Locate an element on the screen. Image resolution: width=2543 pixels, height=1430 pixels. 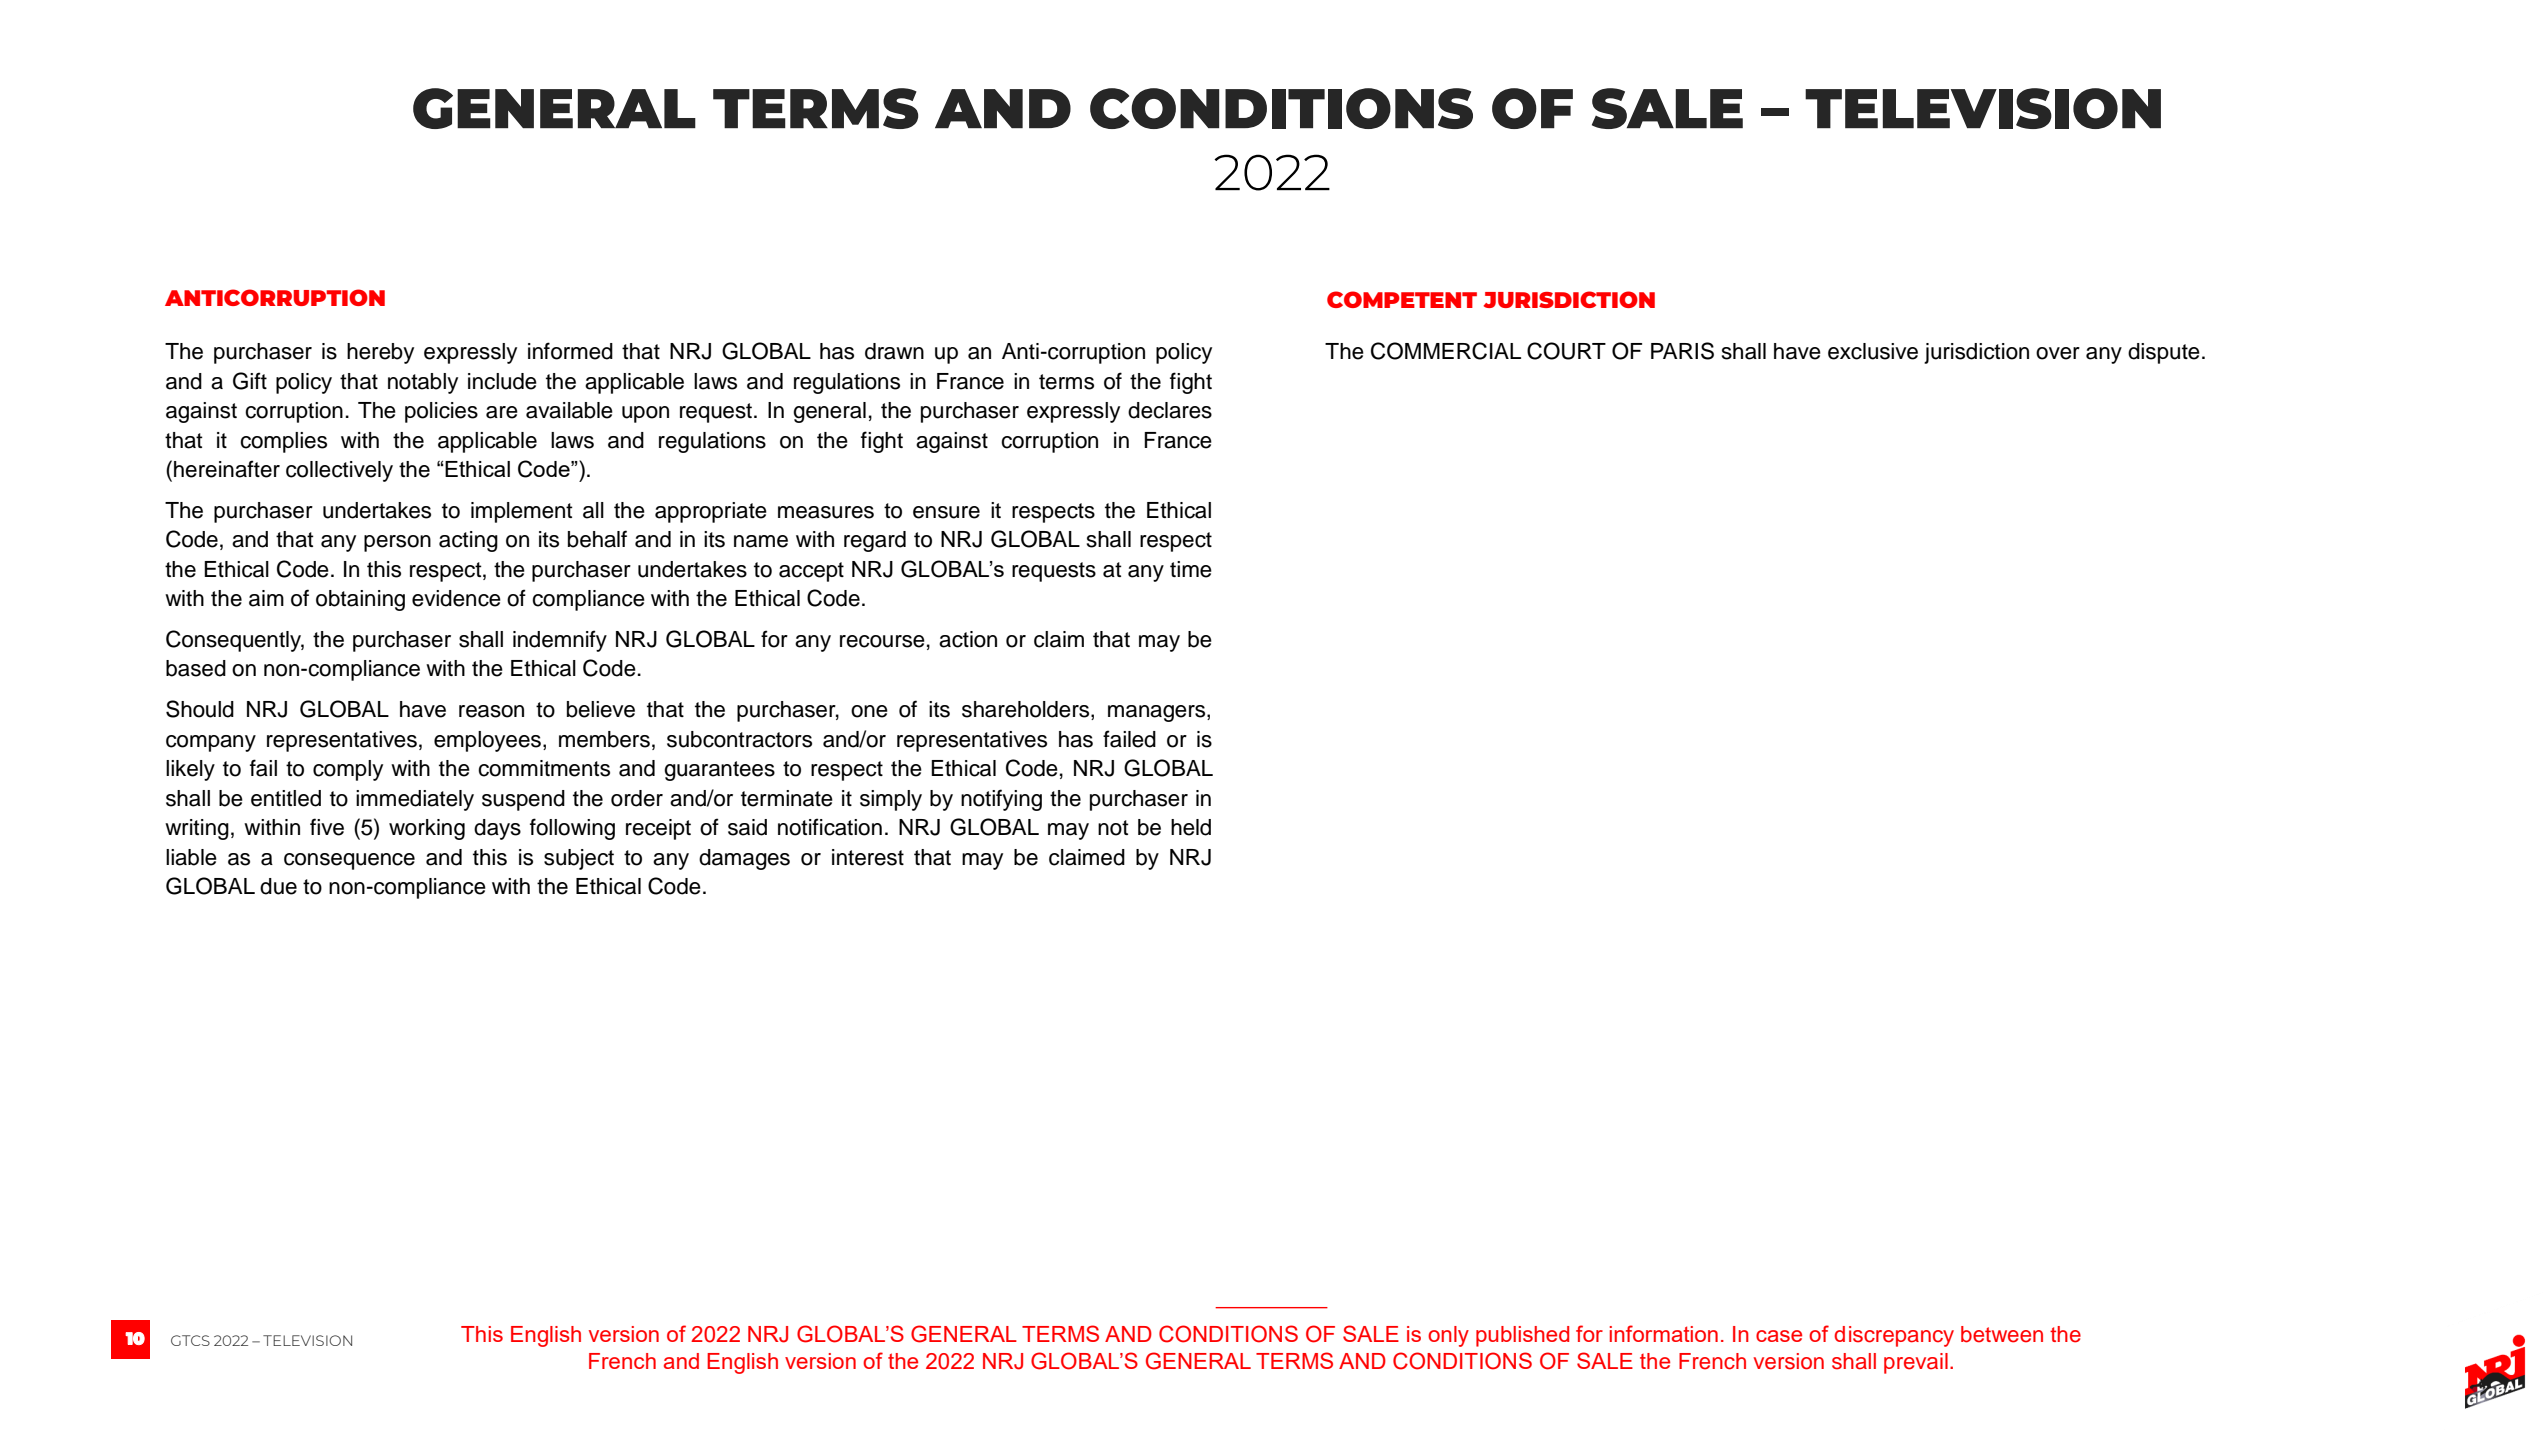
held is located at coordinates (1191, 827).
